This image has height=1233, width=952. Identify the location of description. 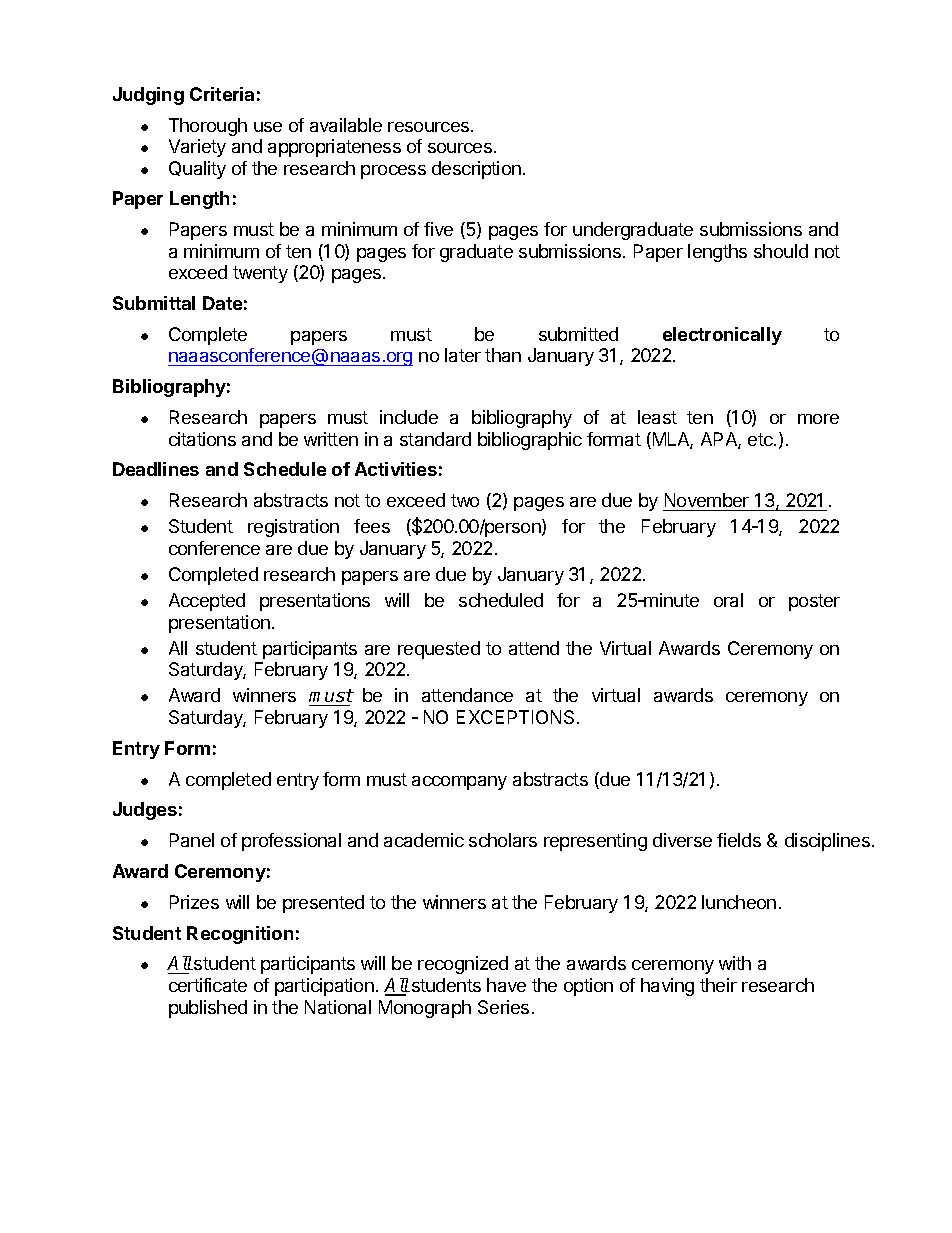
(476, 170).
